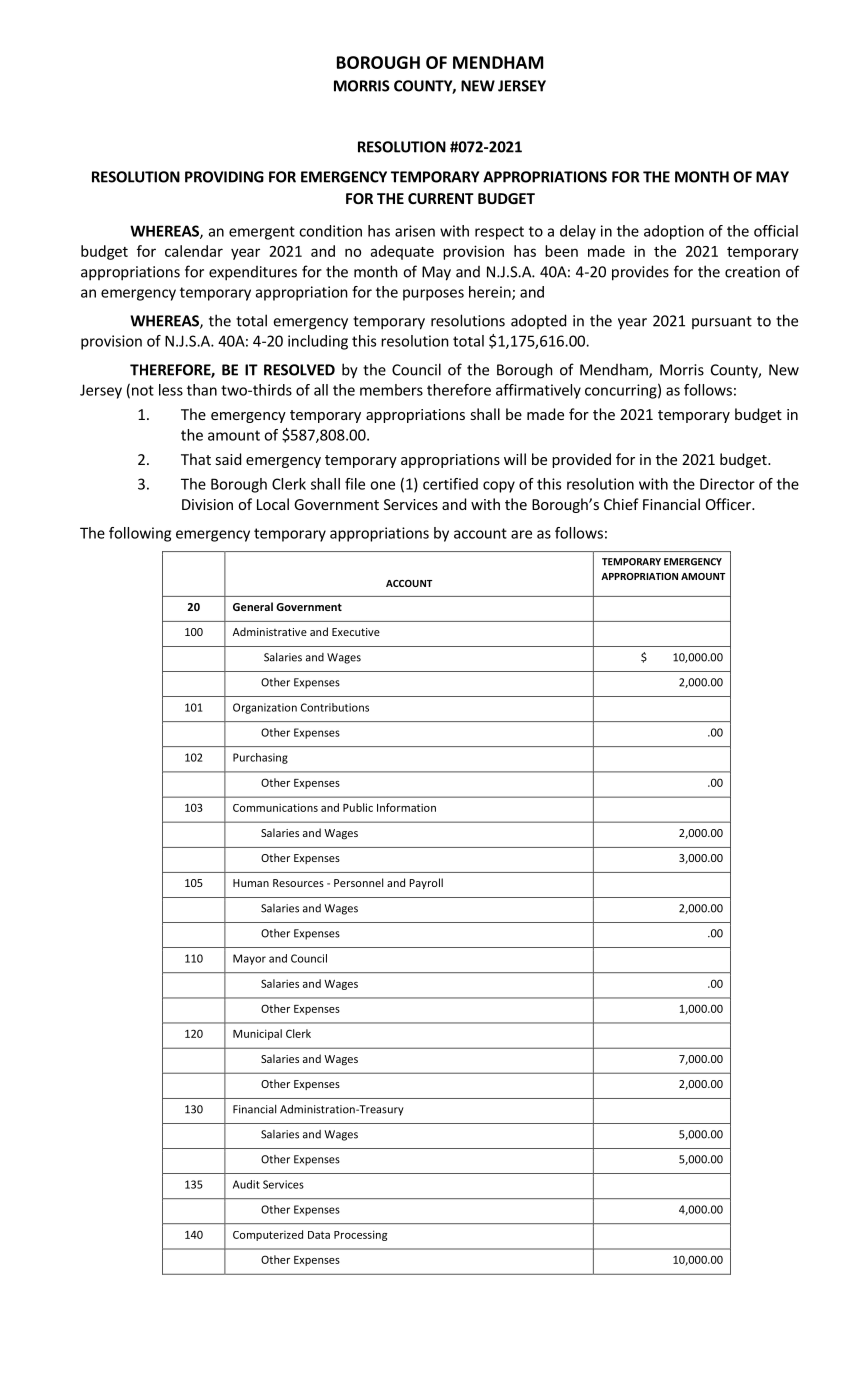  I want to click on Processing, so click(360, 1235).
